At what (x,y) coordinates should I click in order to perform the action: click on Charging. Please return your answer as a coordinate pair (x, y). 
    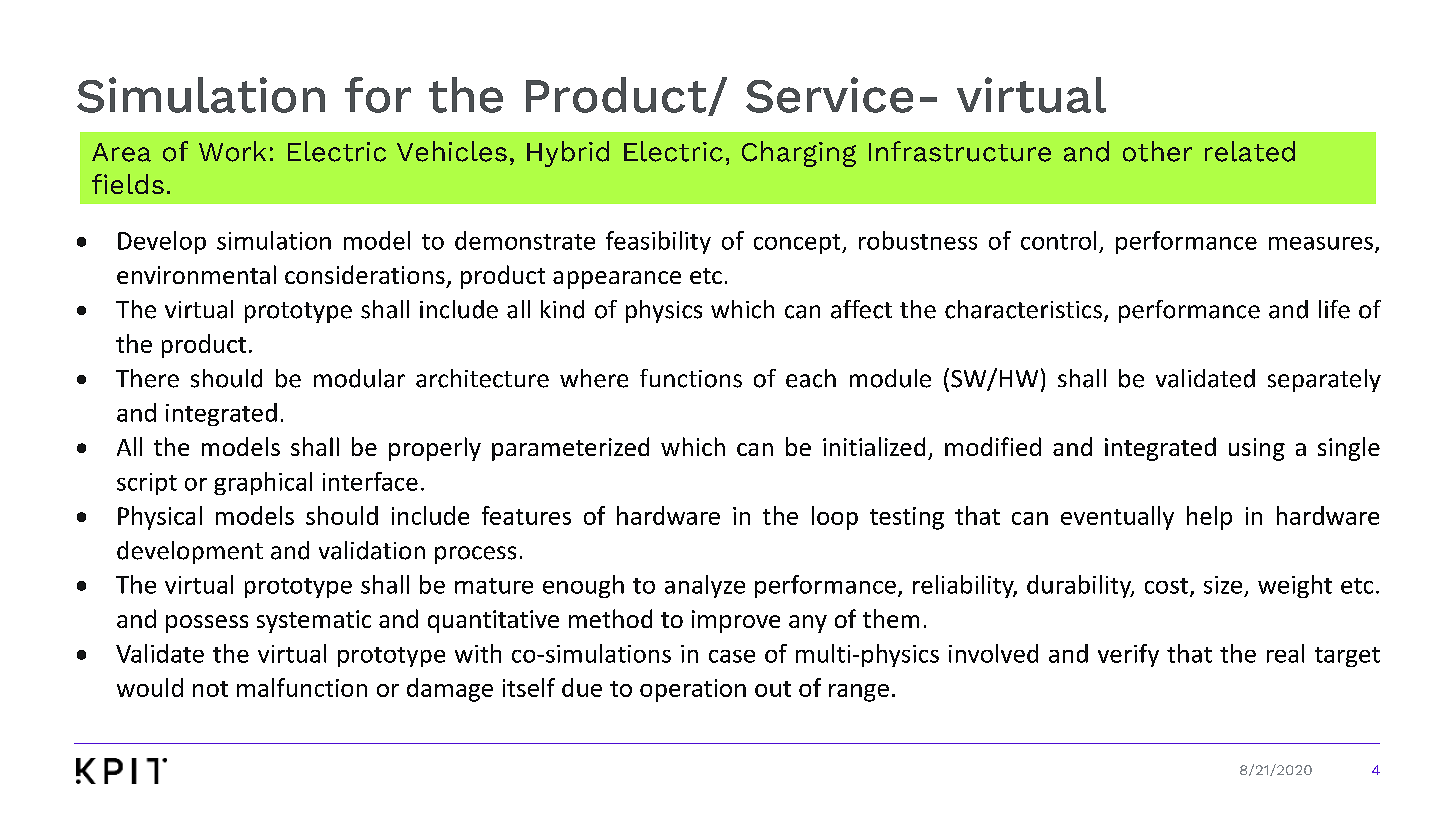
    Looking at the image, I should click on (799, 154).
